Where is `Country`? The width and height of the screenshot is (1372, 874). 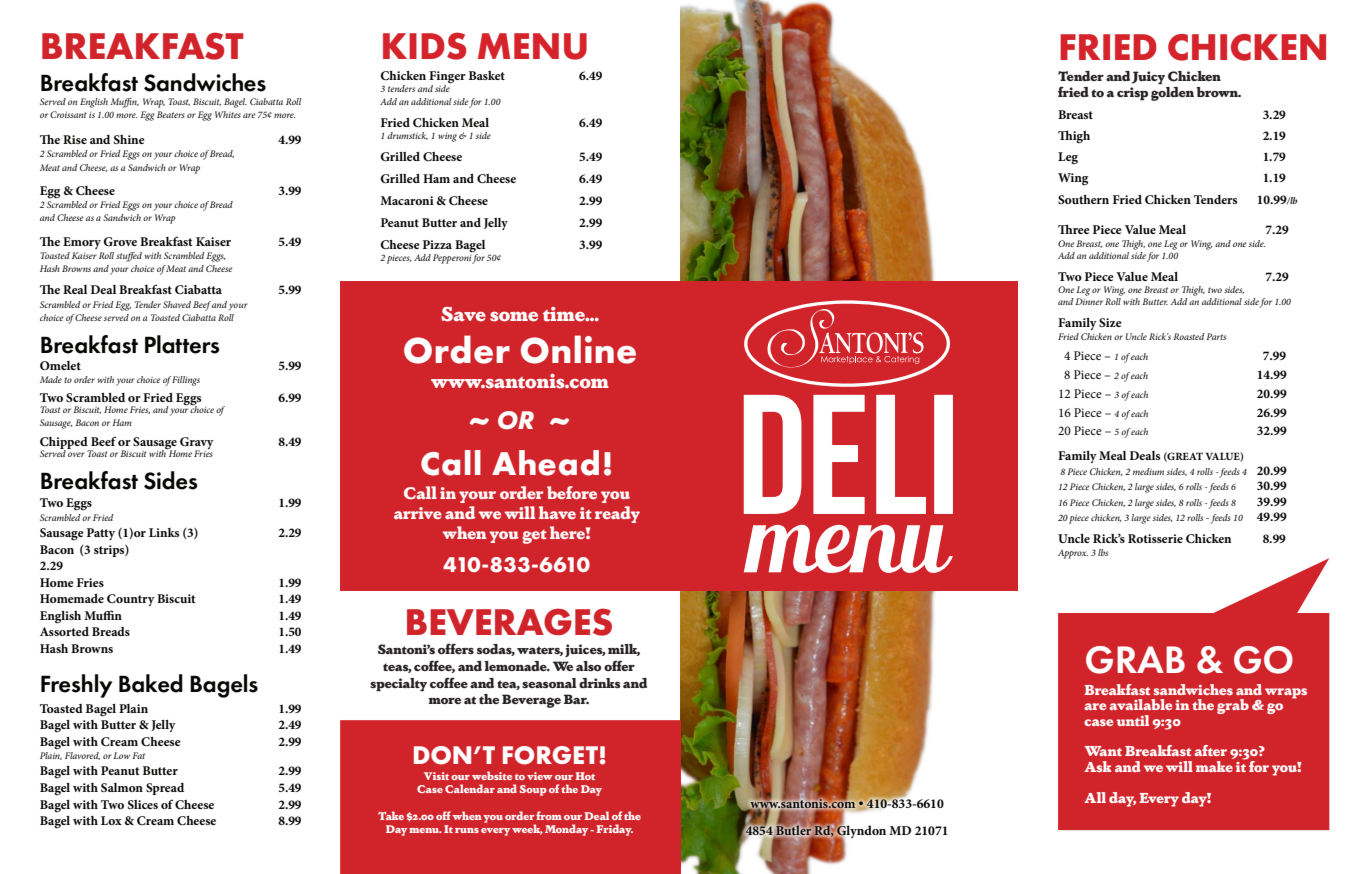 Country is located at coordinates (131, 600).
